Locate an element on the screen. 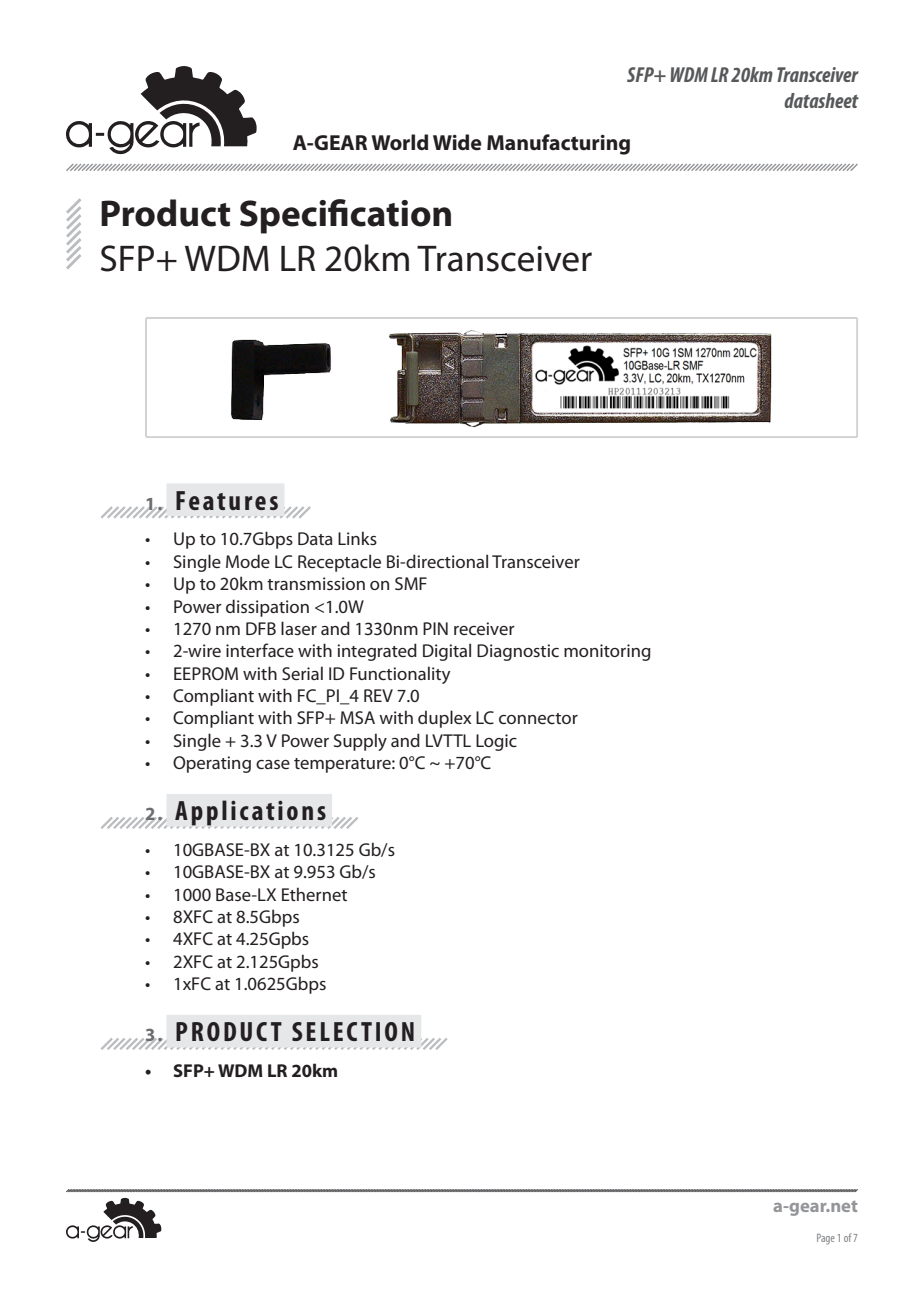 Image resolution: width=924 pixels, height=1308 pixels. Wide is located at coordinates (457, 142).
